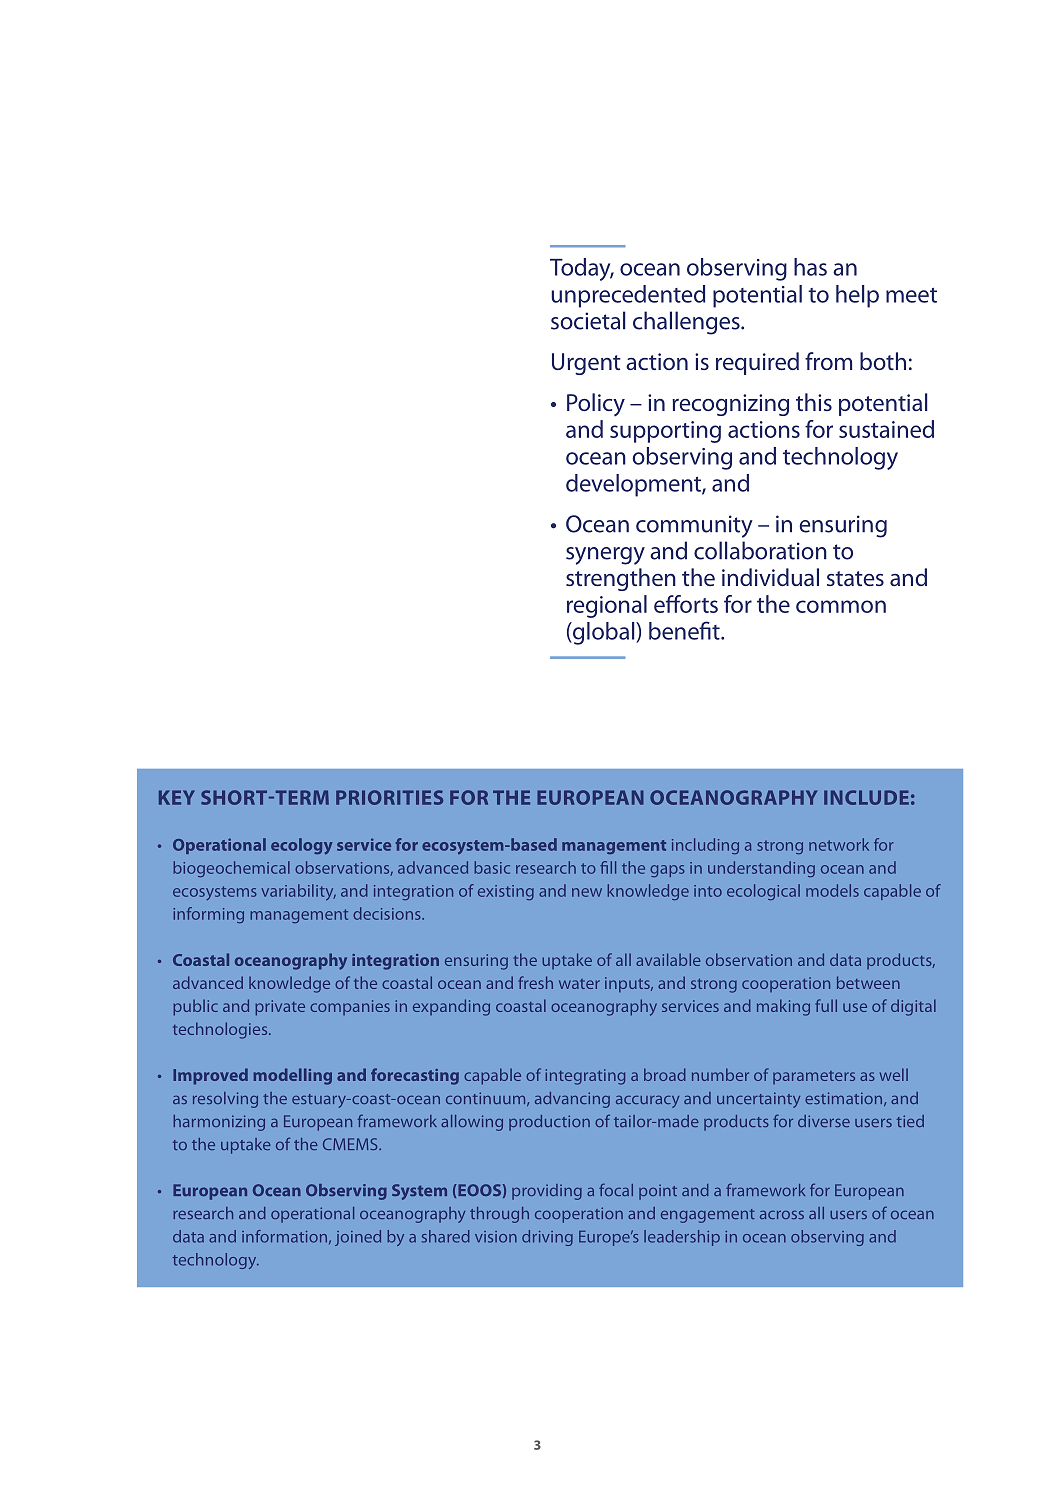  Describe the element at coordinates (547, 1192) in the image. I see `providing` at that location.
